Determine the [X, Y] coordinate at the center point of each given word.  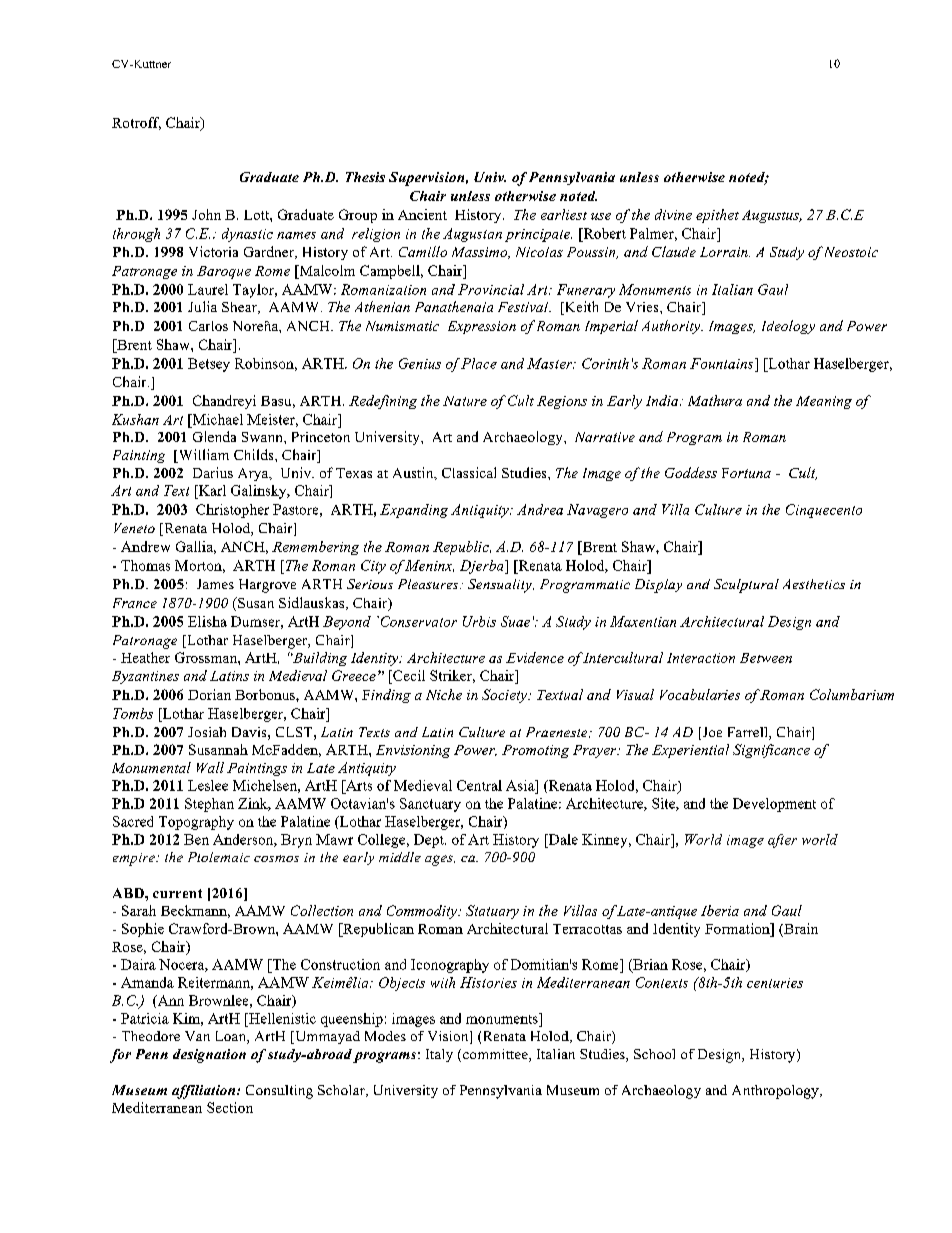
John [206, 214]
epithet [717, 216]
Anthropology [776, 1092]
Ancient [422, 214]
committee [496, 1055]
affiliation [205, 1092]
